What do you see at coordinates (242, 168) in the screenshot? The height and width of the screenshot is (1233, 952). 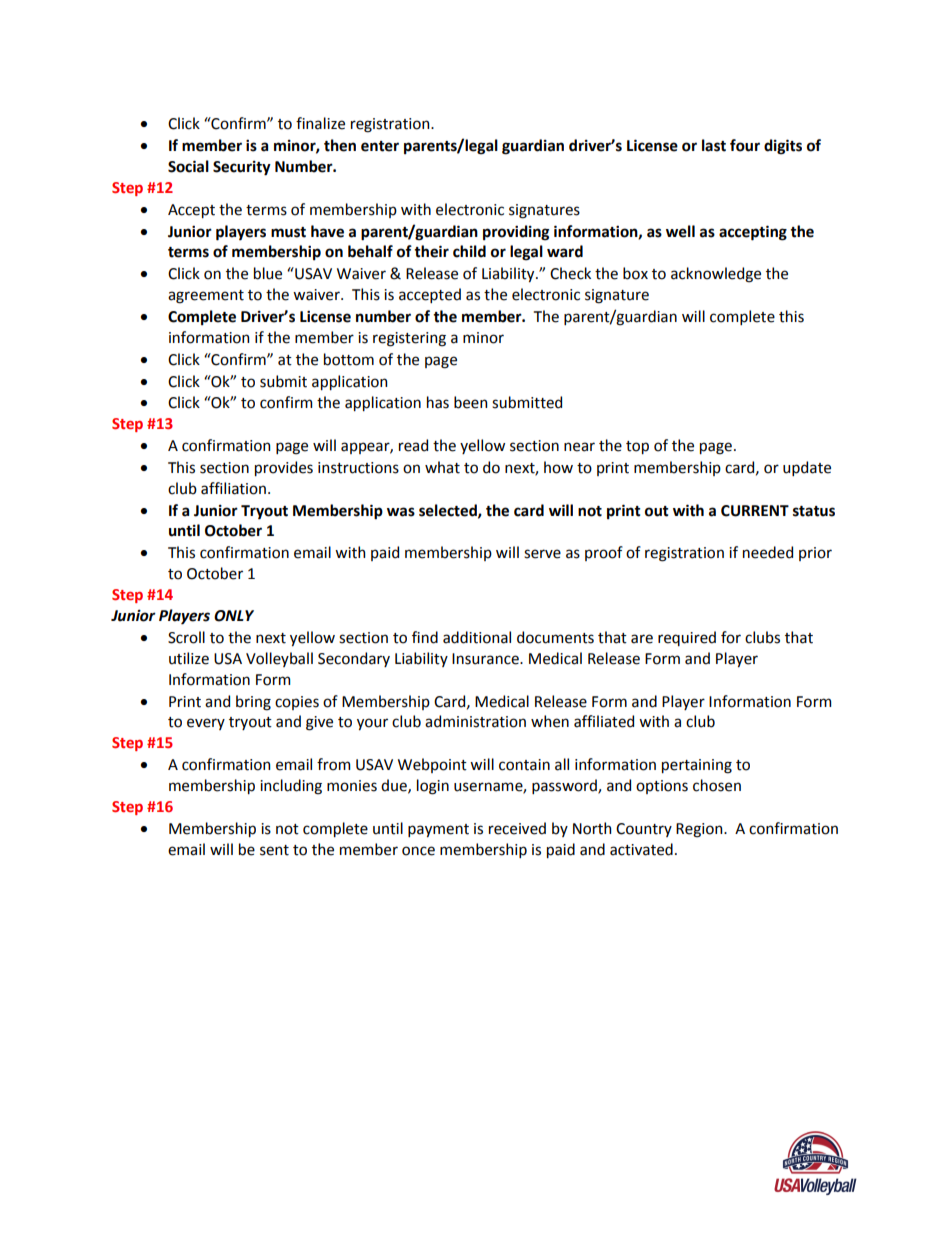 I see `Security` at bounding box center [242, 168].
